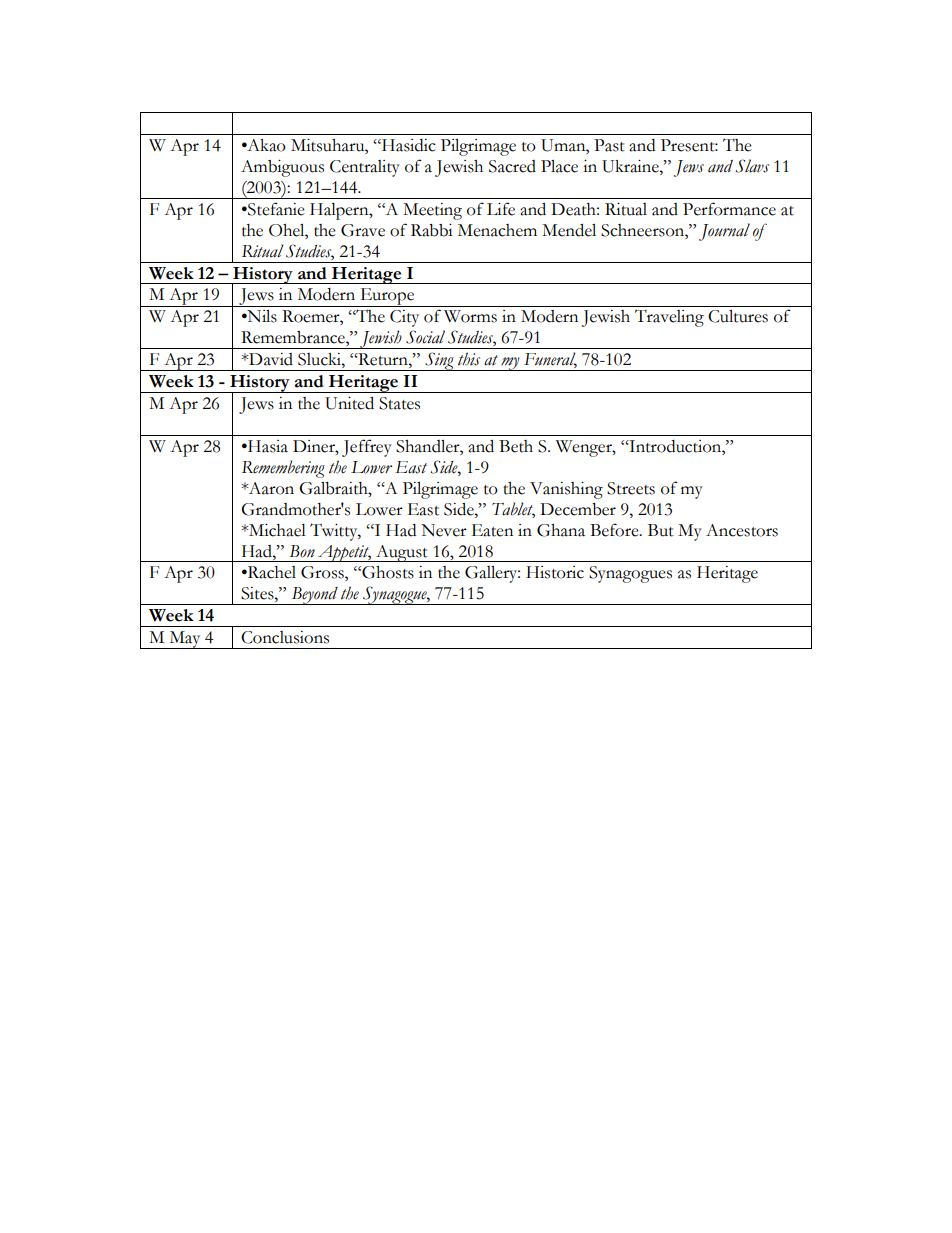  What do you see at coordinates (752, 166) in the image?
I see `Slavs` at bounding box center [752, 166].
